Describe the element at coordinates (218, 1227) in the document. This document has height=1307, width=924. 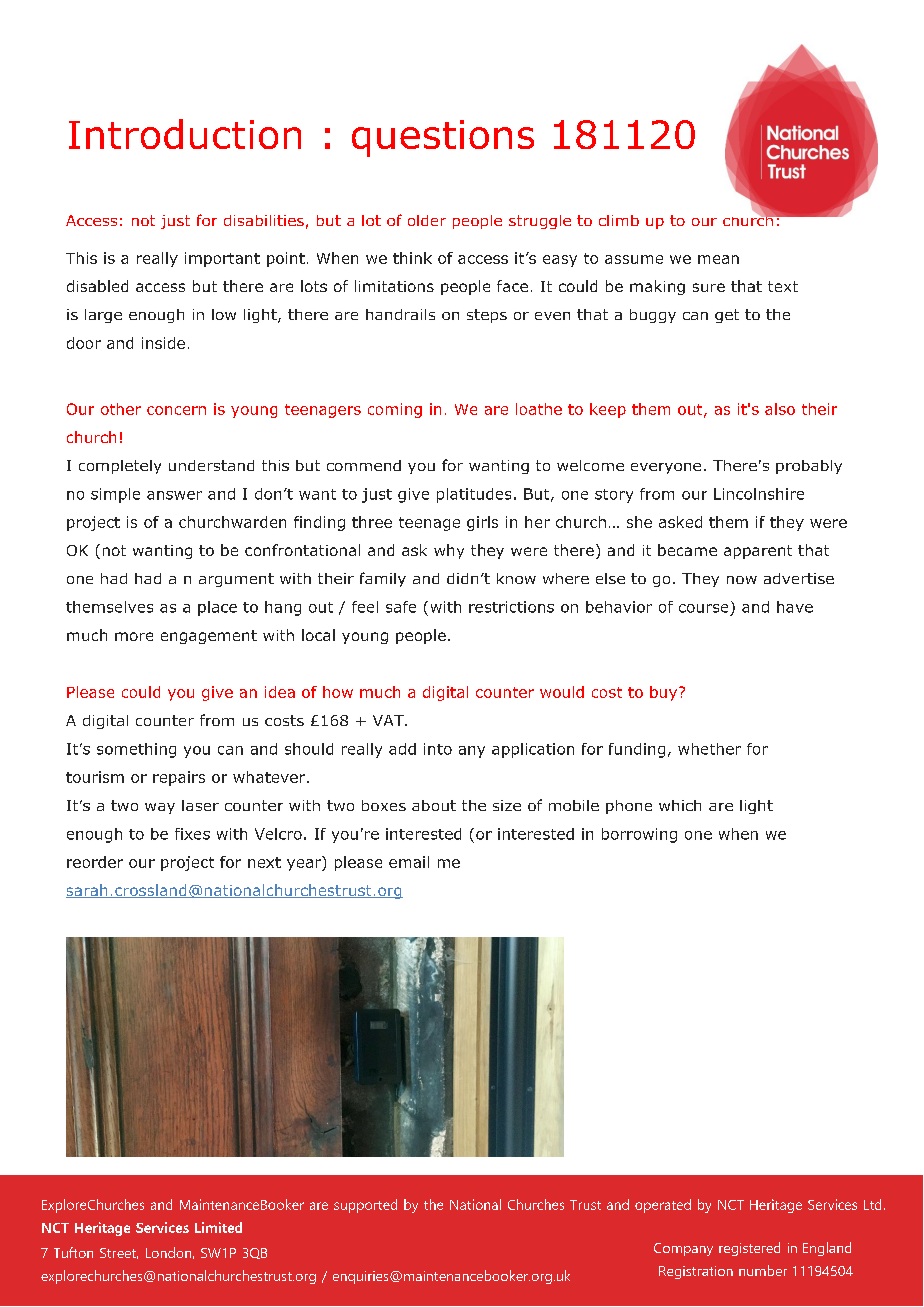
I see `Limited` at that location.
